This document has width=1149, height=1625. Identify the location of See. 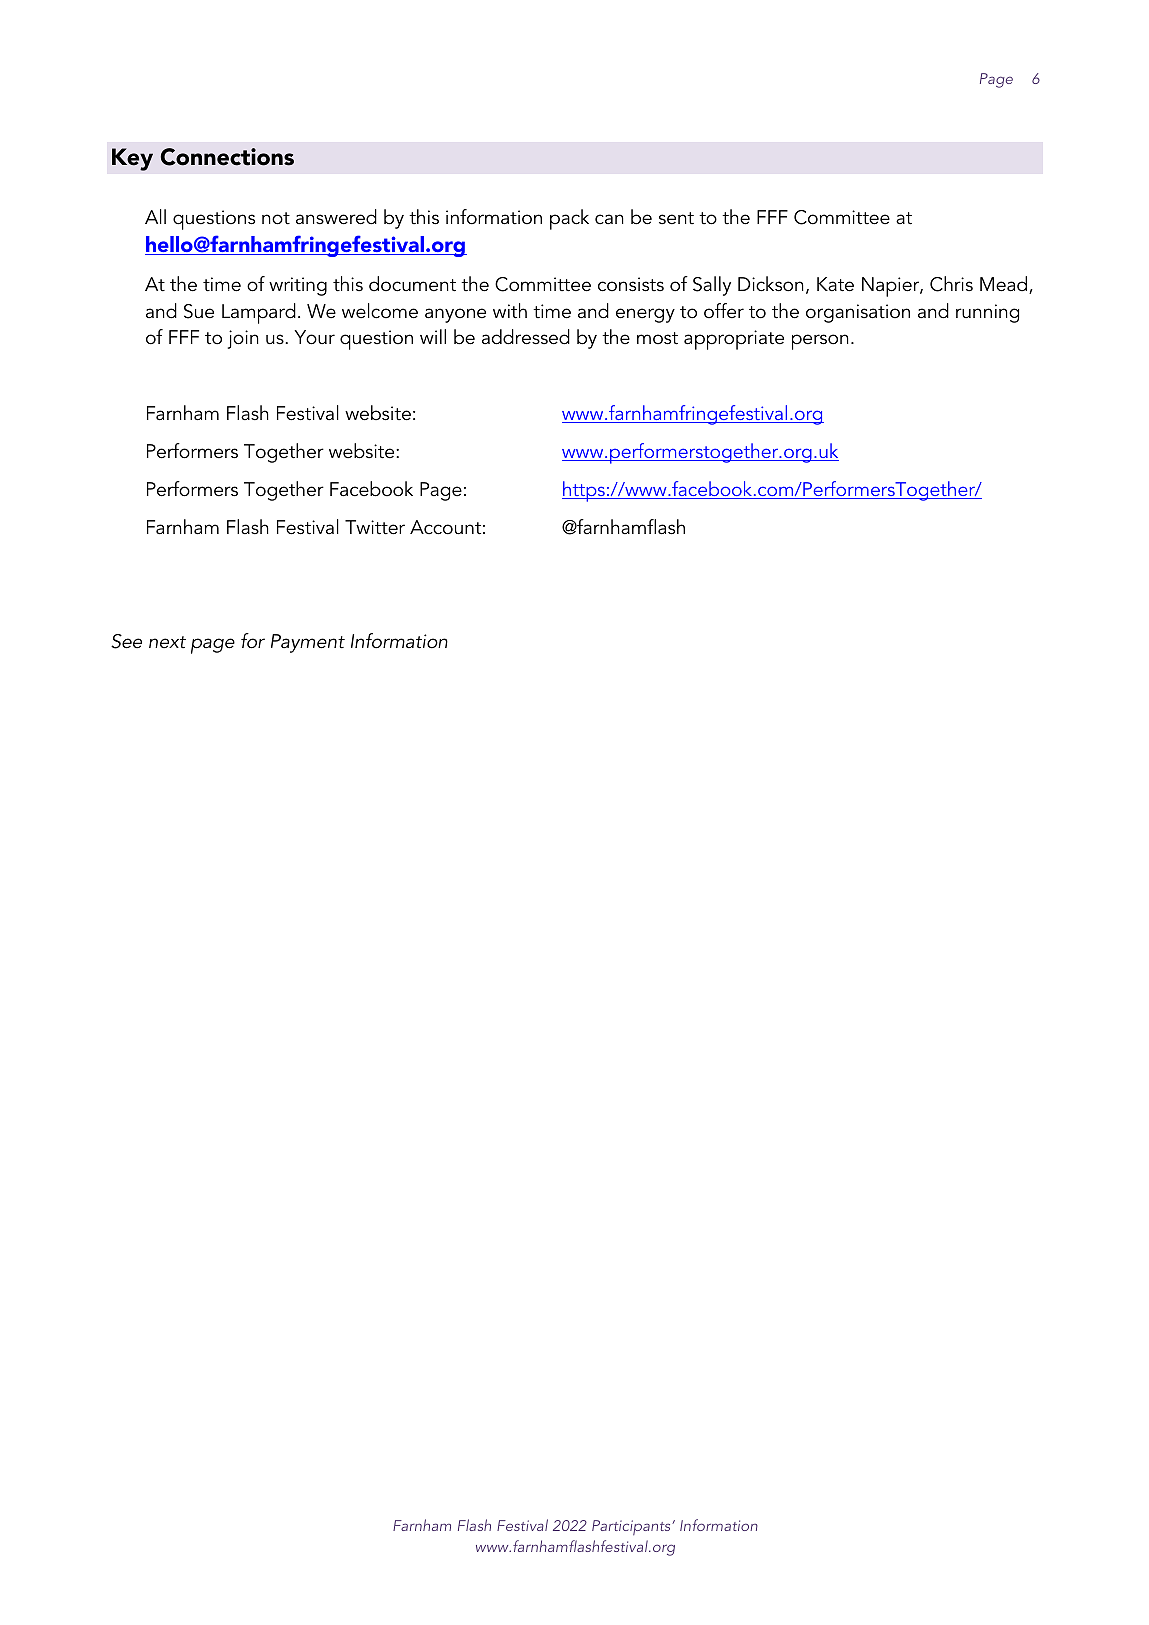
(126, 641).
